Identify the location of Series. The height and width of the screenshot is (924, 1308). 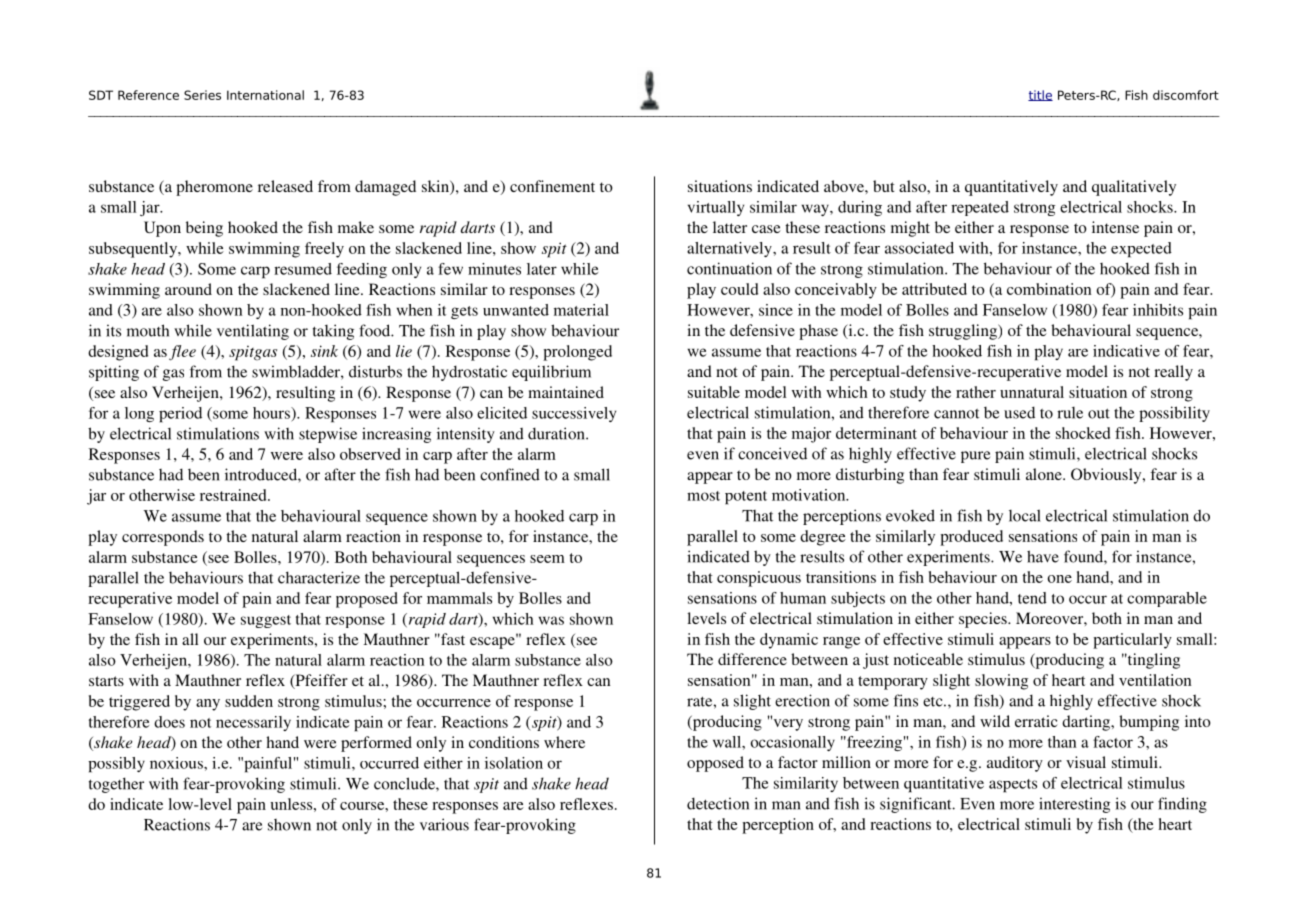
(202, 95).
